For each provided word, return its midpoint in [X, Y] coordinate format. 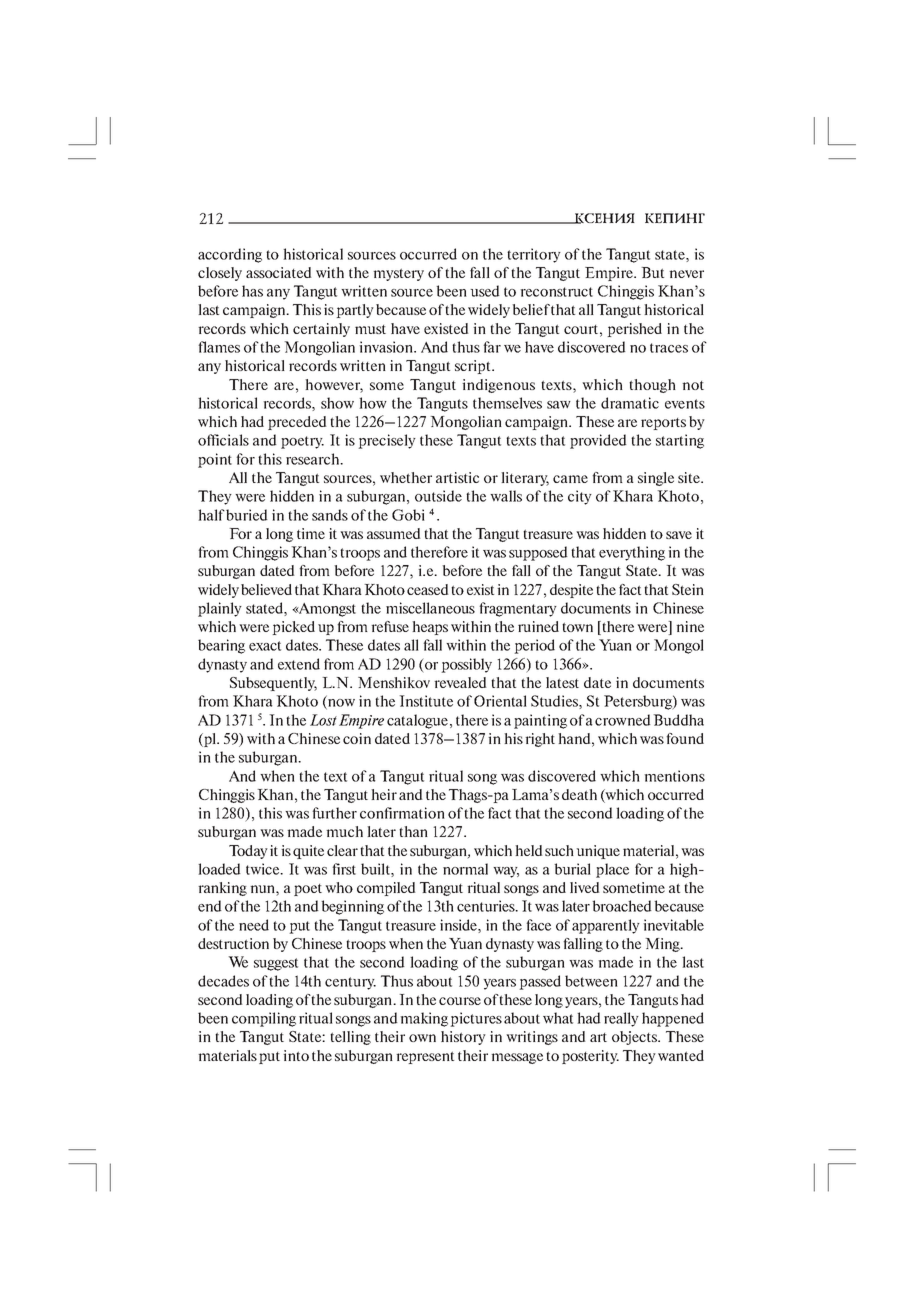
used [485, 291]
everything [632, 553]
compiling [264, 1019]
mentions [674, 776]
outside [438, 496]
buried [247, 515]
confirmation [402, 813]
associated [279, 272]
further [334, 813]
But [652, 272]
